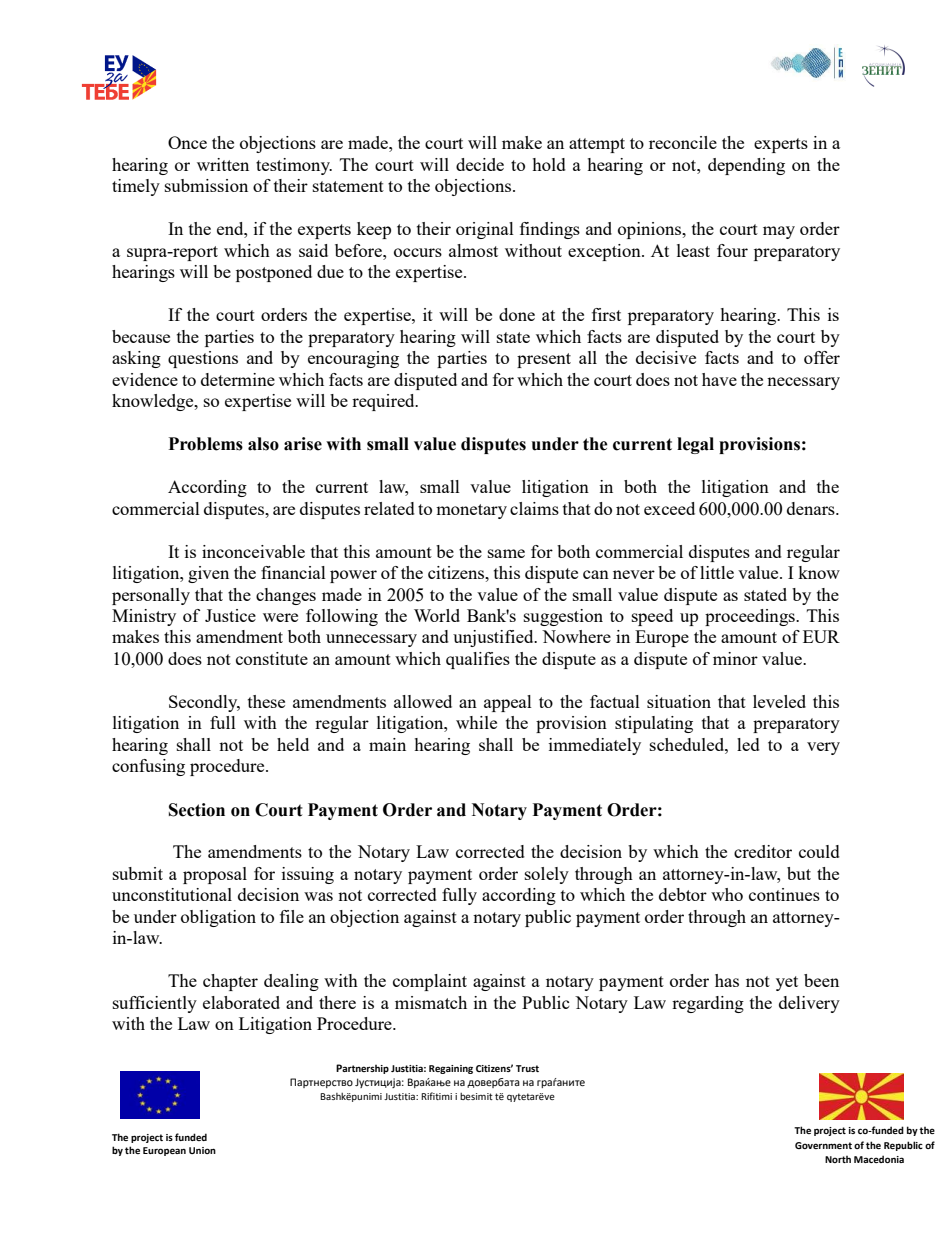  I want to click on given, so click(208, 574).
